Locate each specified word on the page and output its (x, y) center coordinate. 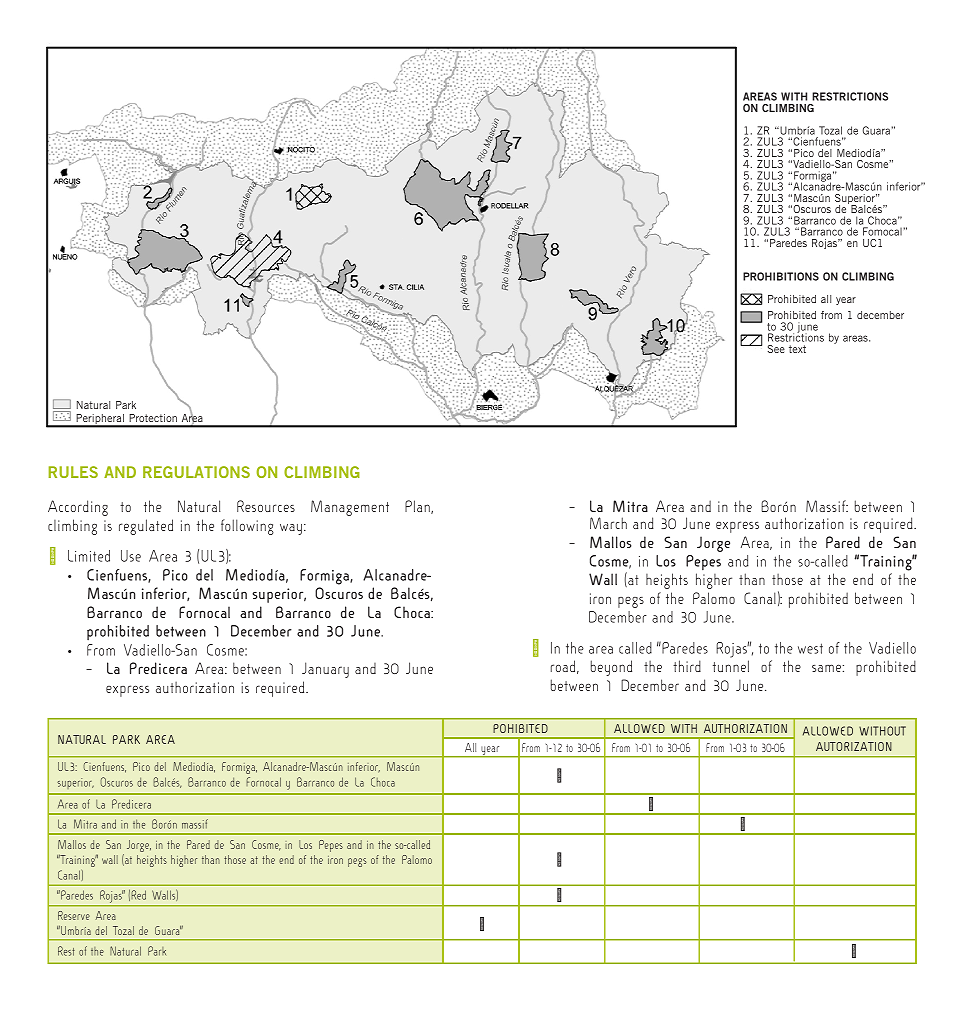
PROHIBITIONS (781, 276)
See (776, 349)
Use (131, 556)
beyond (611, 668)
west (810, 648)
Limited (89, 556)
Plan (418, 507)
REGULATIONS (196, 472)
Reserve (74, 915)
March (608, 523)
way (291, 529)
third (687, 666)
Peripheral (100, 420)
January (325, 670)
